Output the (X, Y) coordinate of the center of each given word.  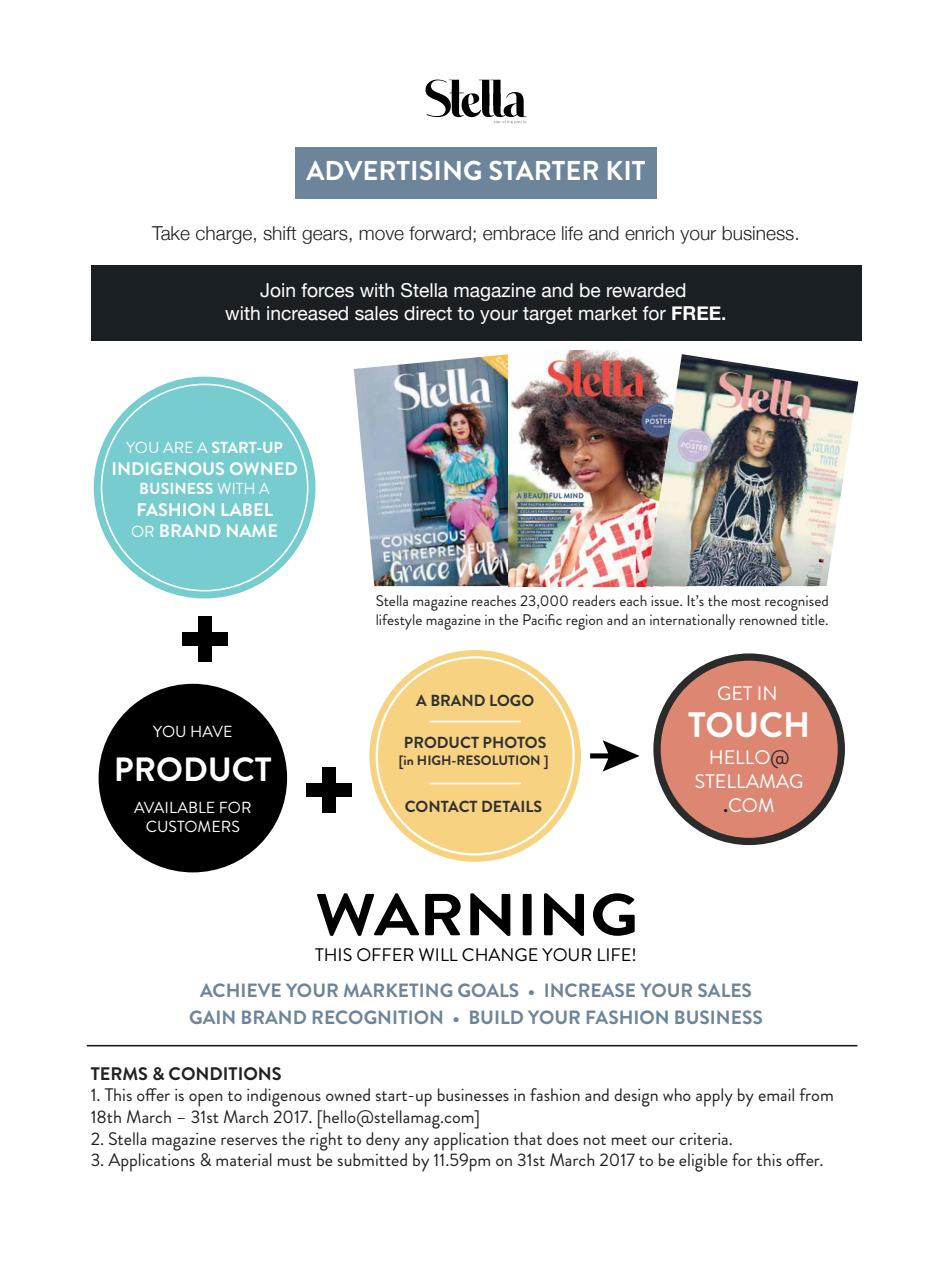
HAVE (211, 731)
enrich (649, 233)
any (417, 1144)
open (206, 1100)
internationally (693, 622)
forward (440, 233)
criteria (704, 1139)
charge (224, 235)
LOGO (512, 700)
